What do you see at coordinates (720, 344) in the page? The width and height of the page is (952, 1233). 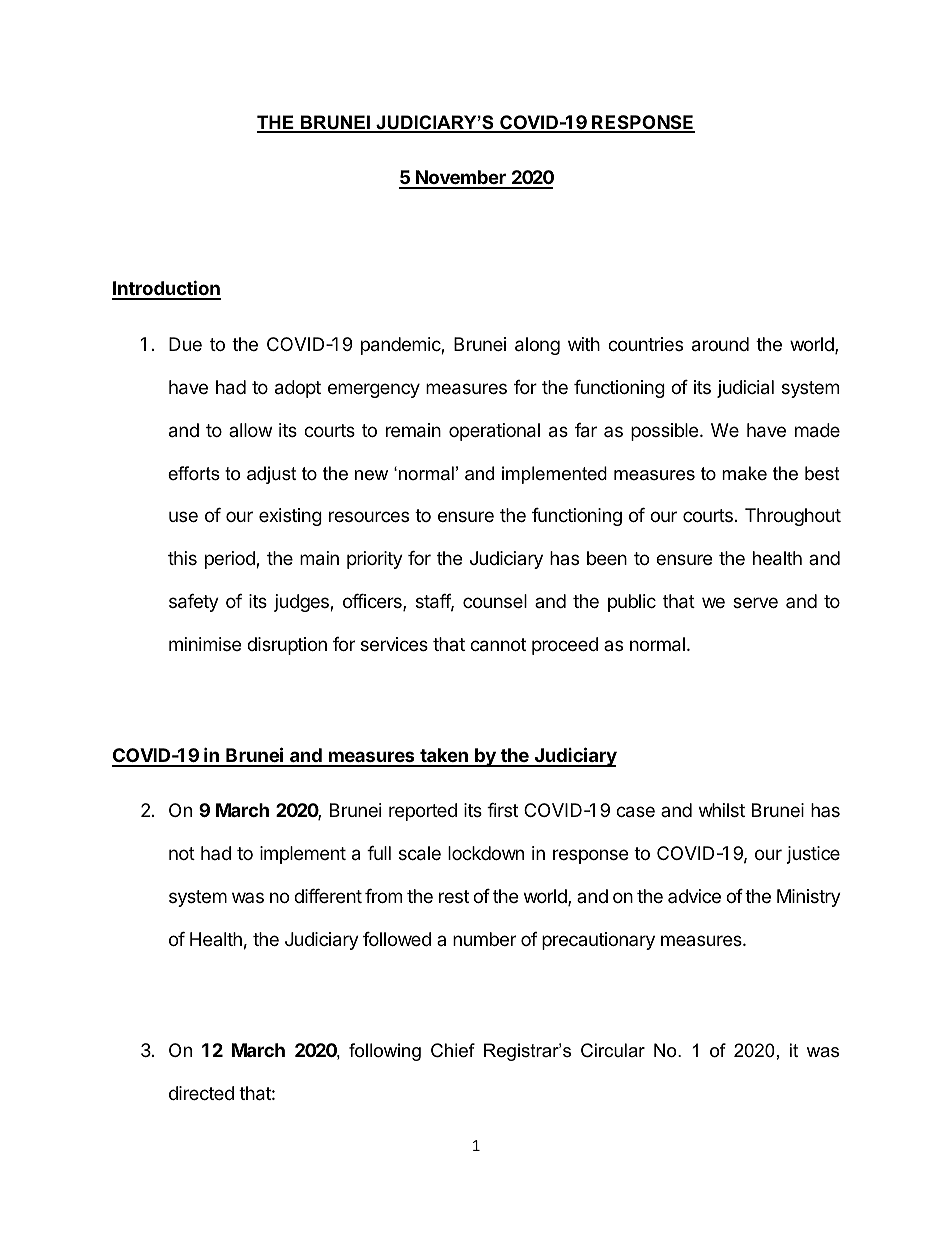 I see `around` at bounding box center [720, 344].
